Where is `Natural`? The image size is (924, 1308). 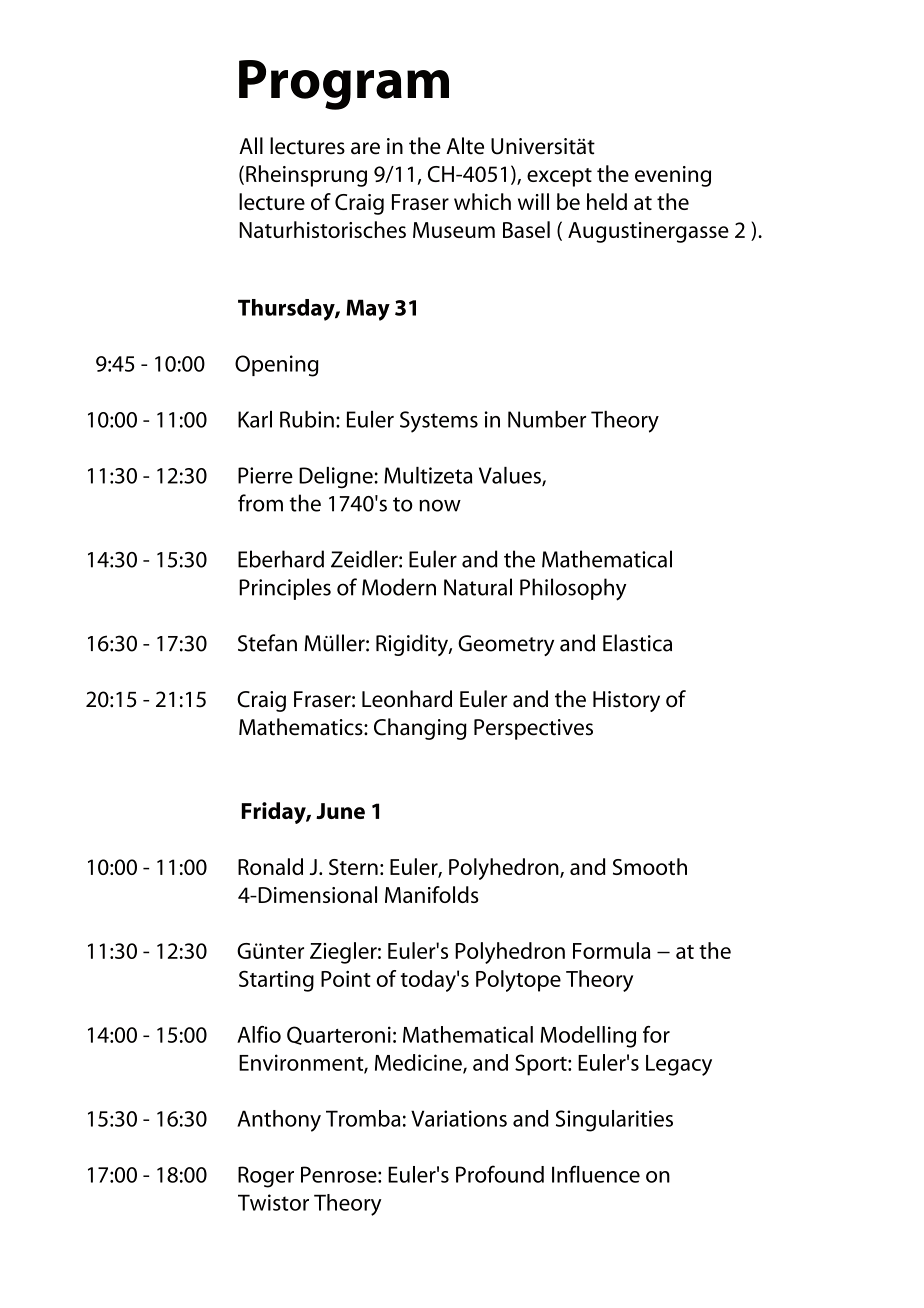 Natural is located at coordinates (478, 587).
